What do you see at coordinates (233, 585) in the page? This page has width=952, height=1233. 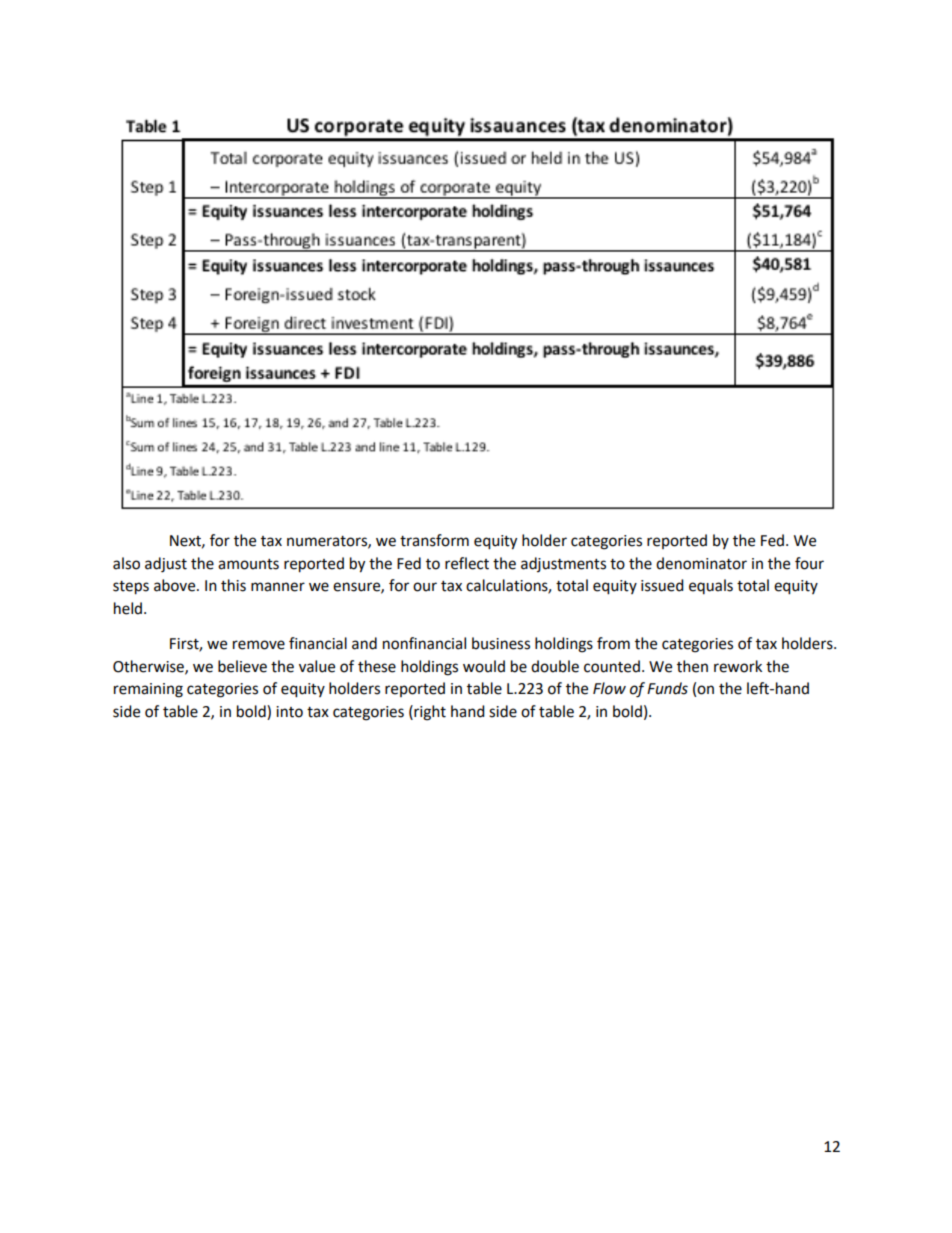 I see `this` at bounding box center [233, 585].
